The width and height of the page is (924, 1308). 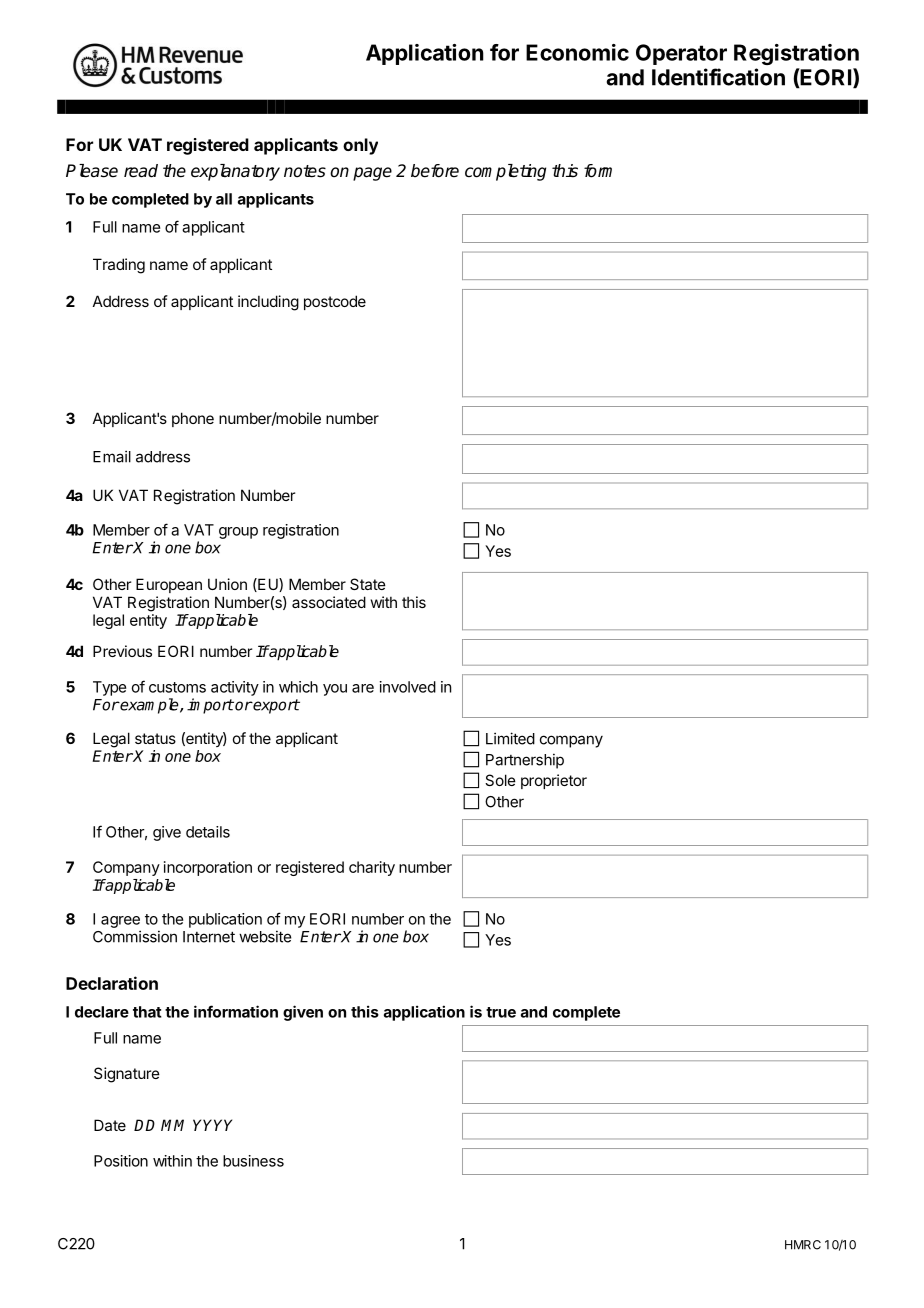 What do you see at coordinates (718, 77) in the page?
I see `Identification` at bounding box center [718, 77].
